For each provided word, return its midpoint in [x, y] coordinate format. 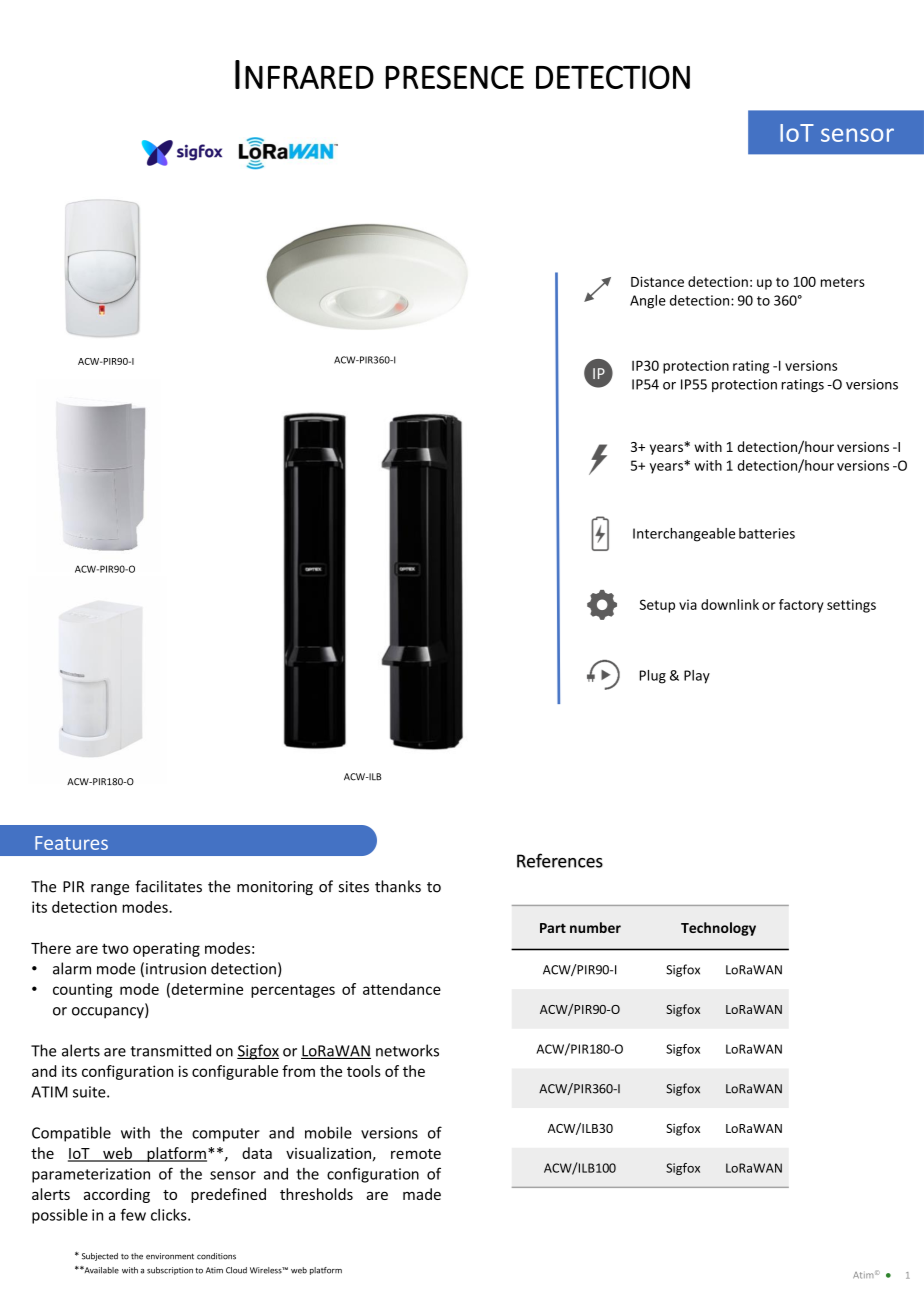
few [133, 1214]
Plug [653, 677]
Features [71, 843]
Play [697, 677]
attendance [402, 989]
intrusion [176, 969]
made [422, 1194]
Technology [718, 929]
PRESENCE [454, 77]
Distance [657, 281]
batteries [767, 533]
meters [843, 282]
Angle [648, 302]
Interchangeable [684, 535]
